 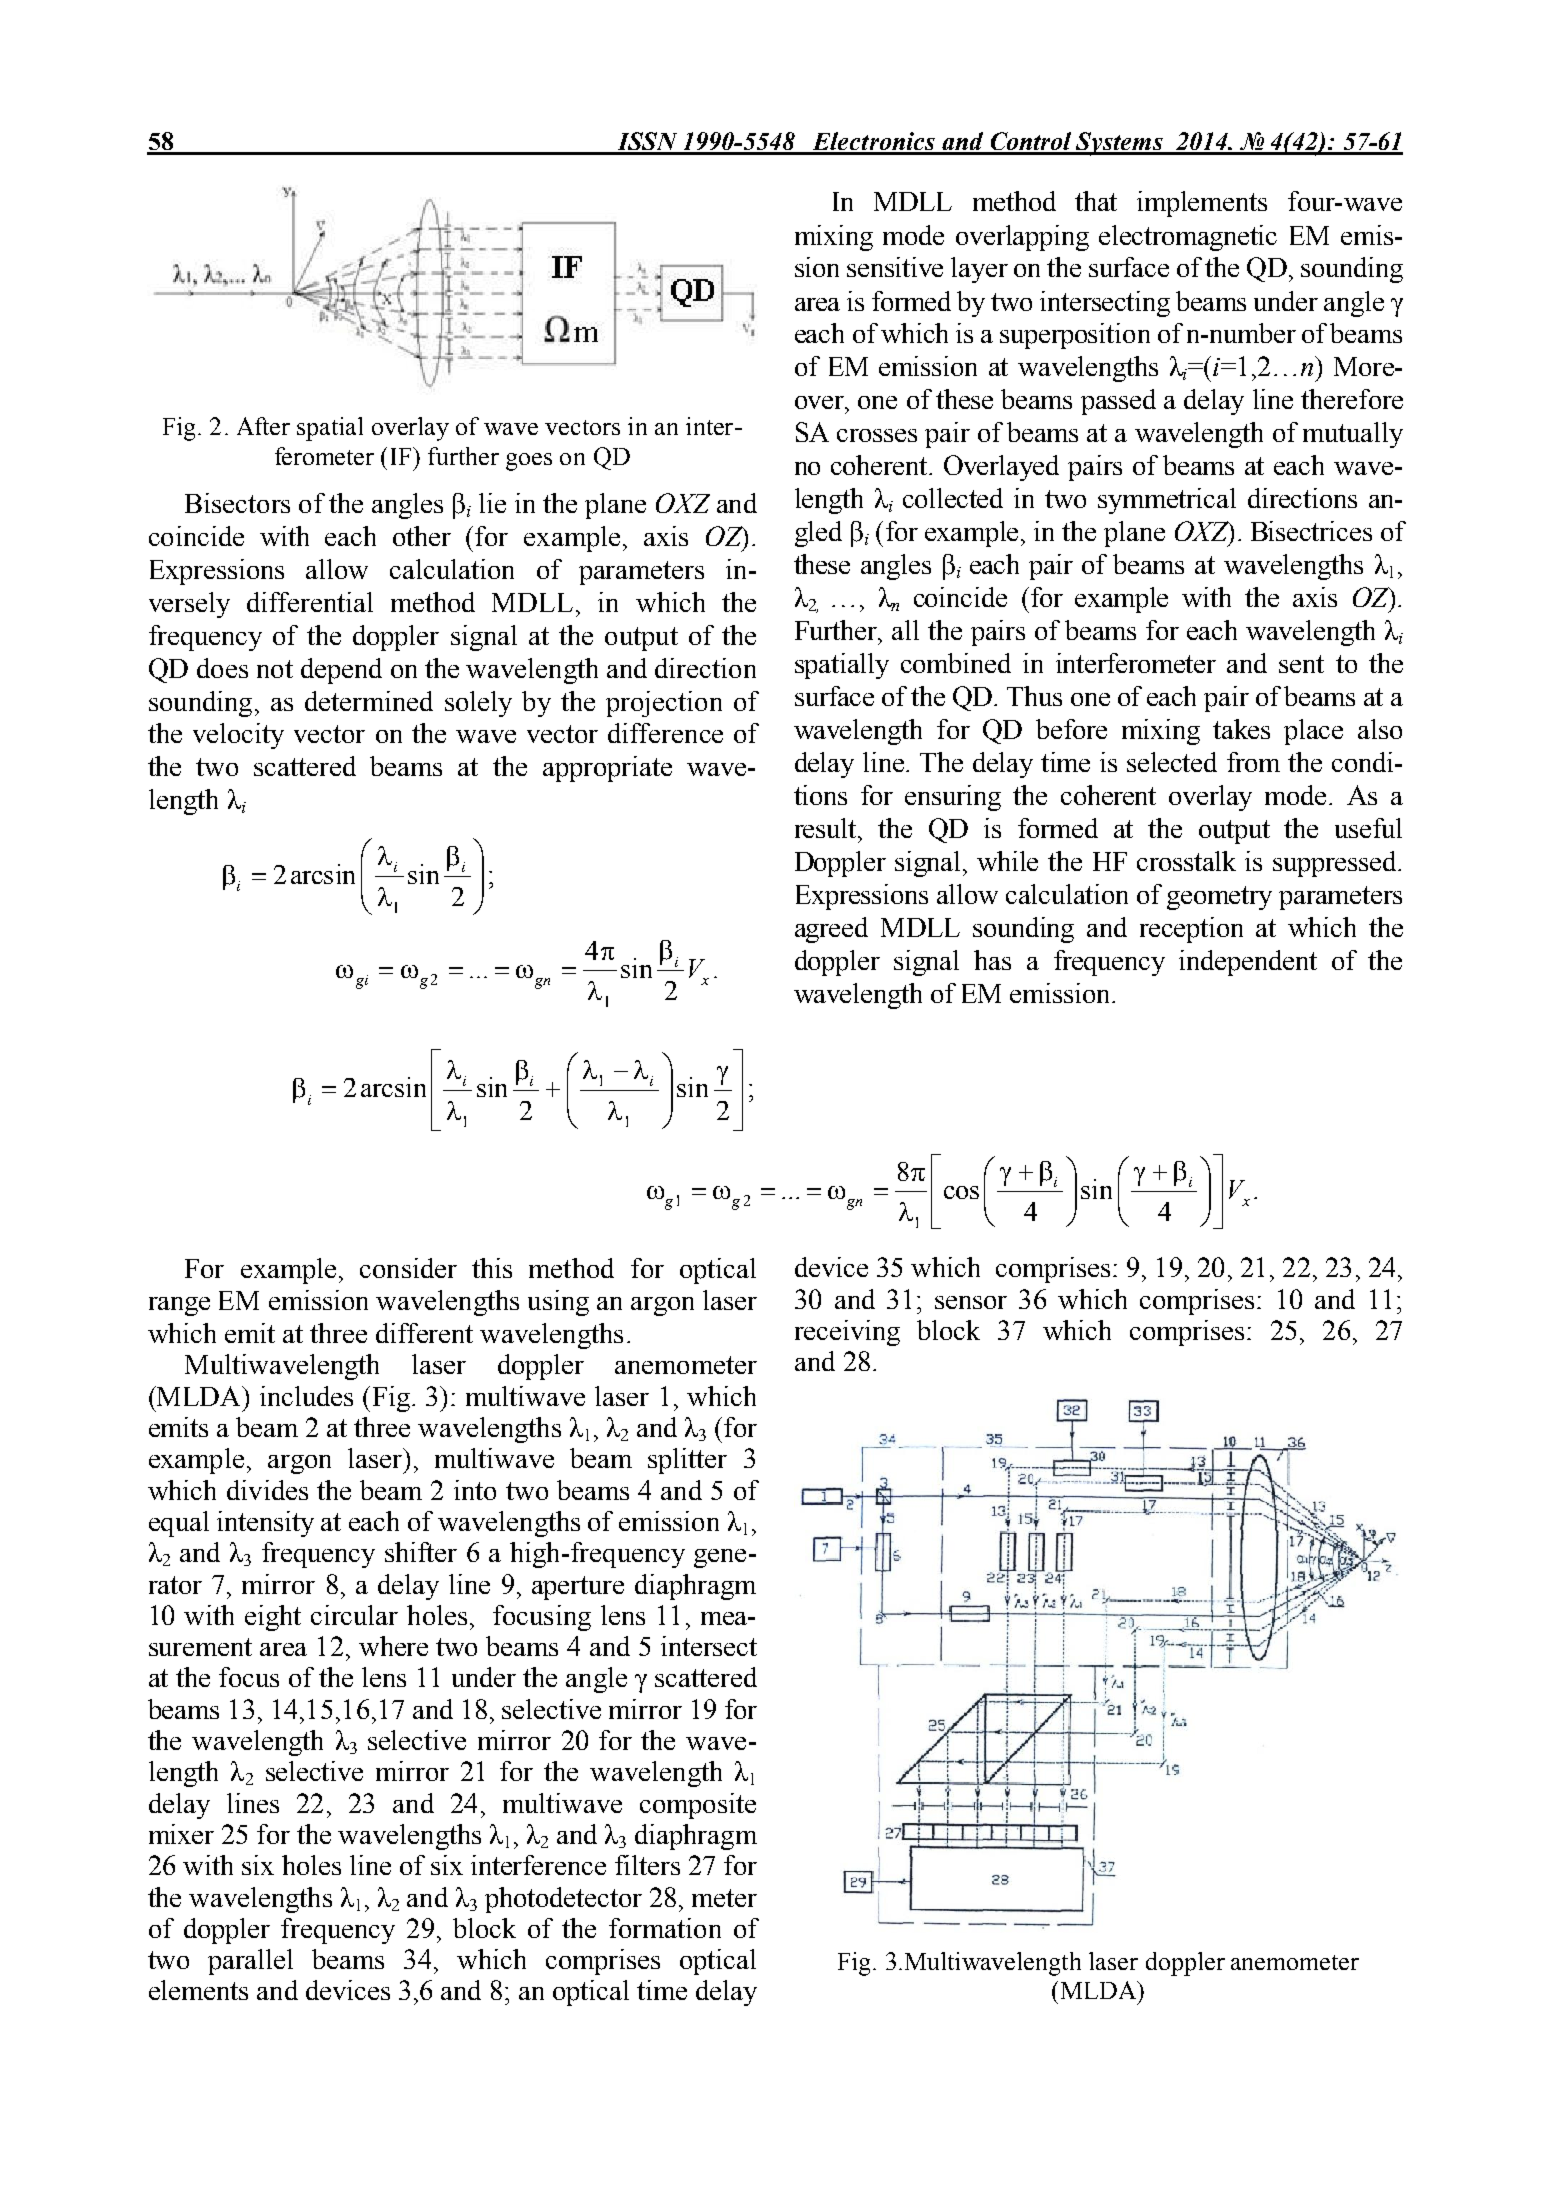 I want to click on formation, so click(x=665, y=1928).
